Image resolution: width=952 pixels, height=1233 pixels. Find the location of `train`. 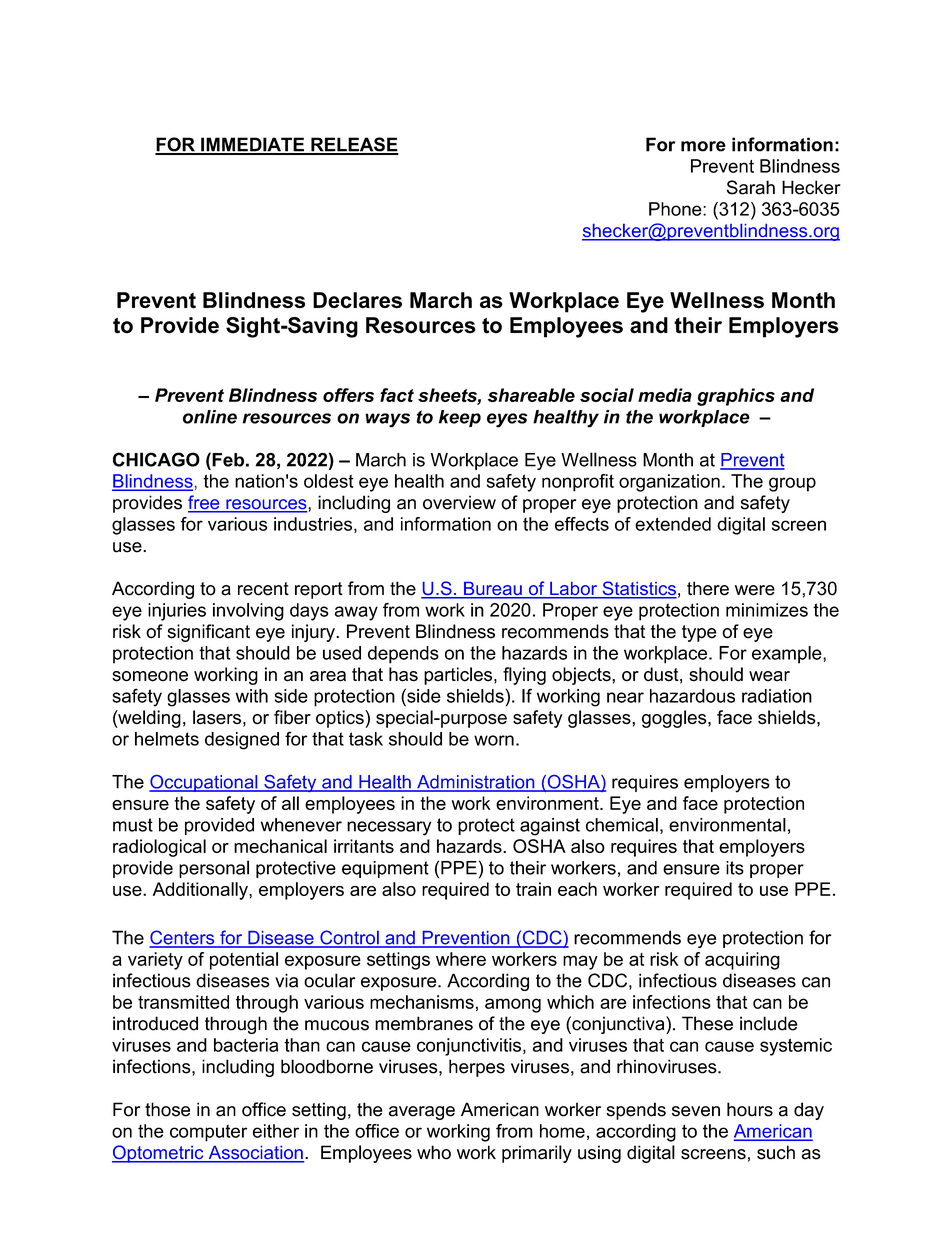

train is located at coordinates (533, 889).
